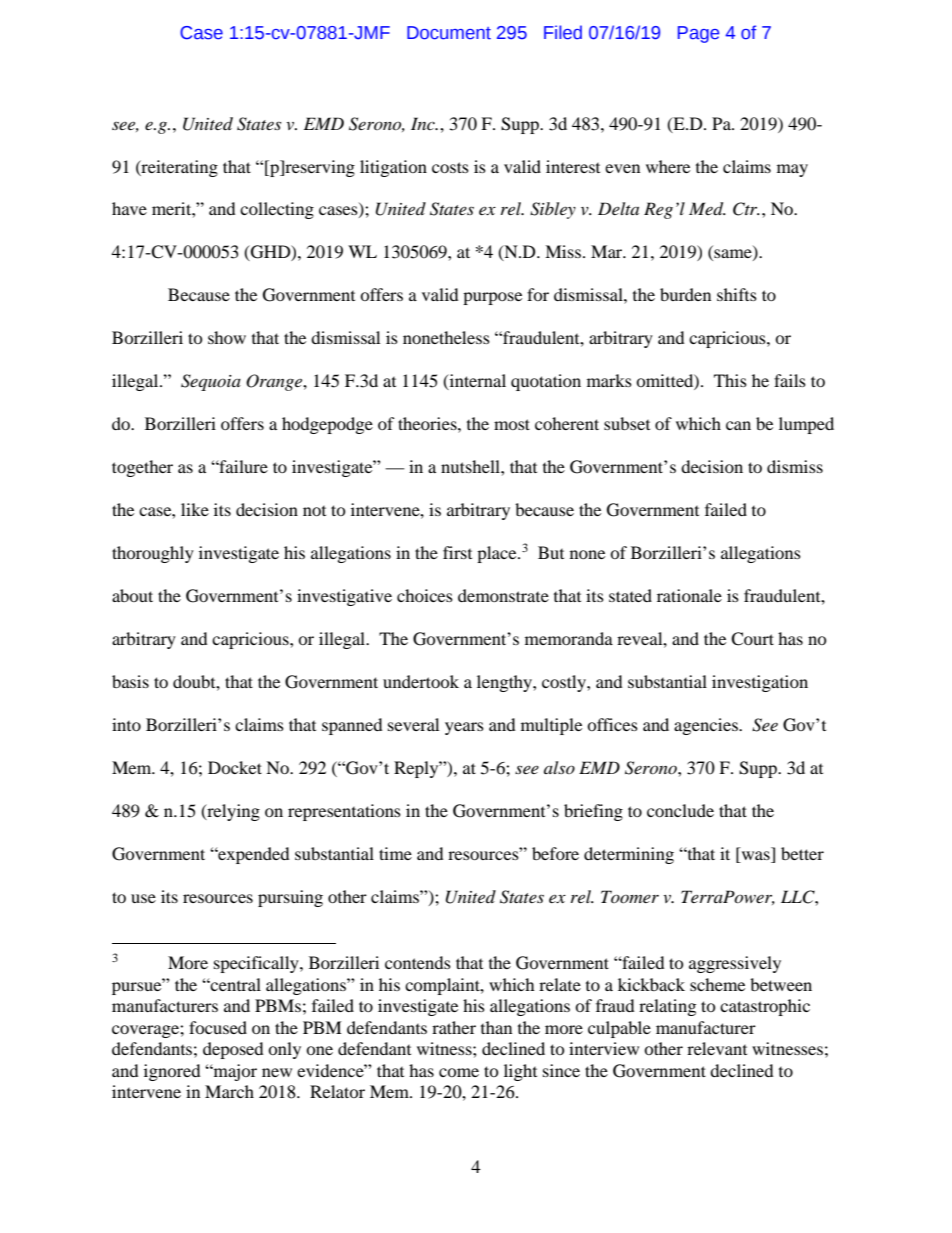 This screenshot has height=1233, width=952. Describe the element at coordinates (464, 728) in the screenshot. I see `years` at that location.
